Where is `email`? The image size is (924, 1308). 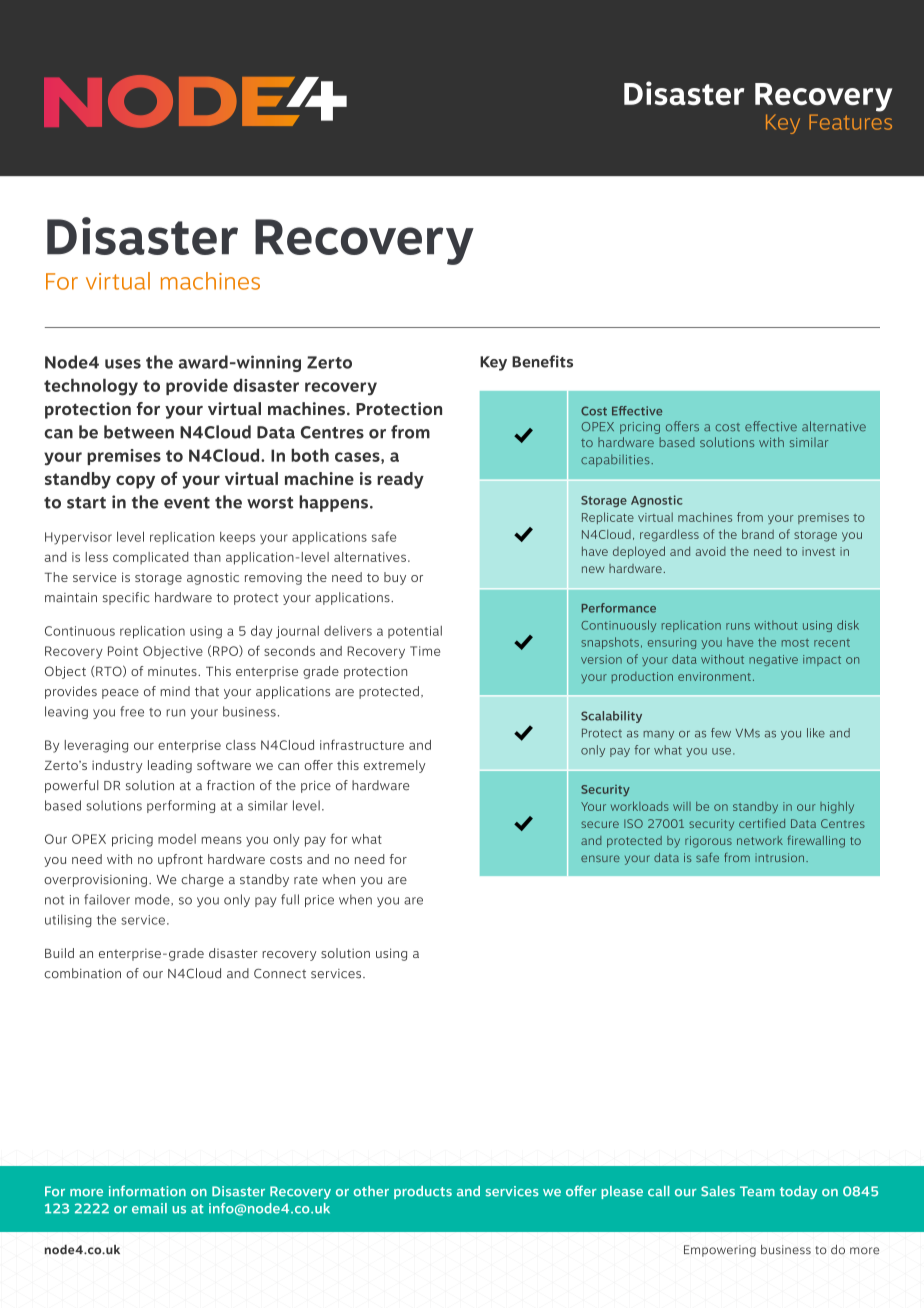 email is located at coordinates (149, 1208).
